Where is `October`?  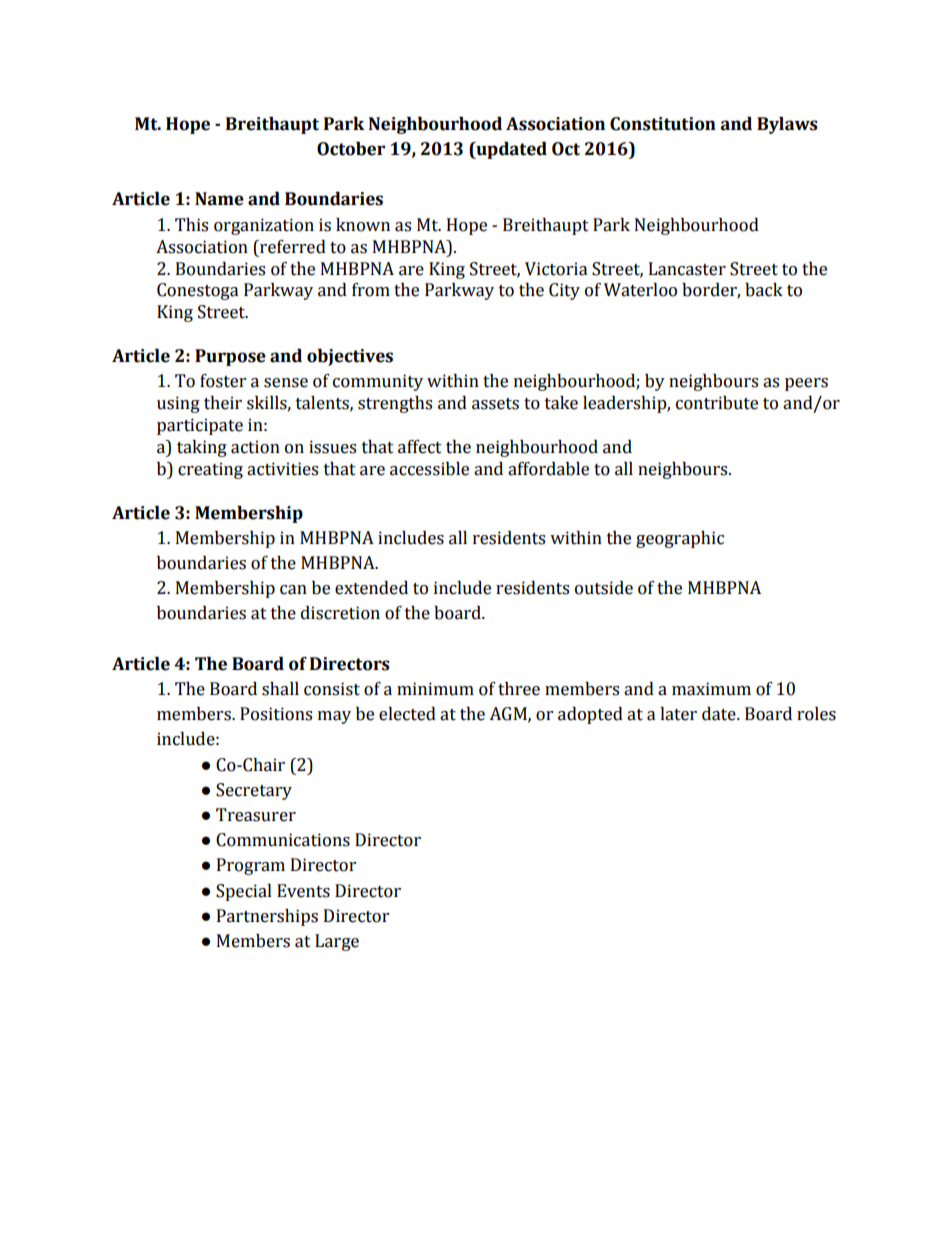 October is located at coordinates (351, 149).
